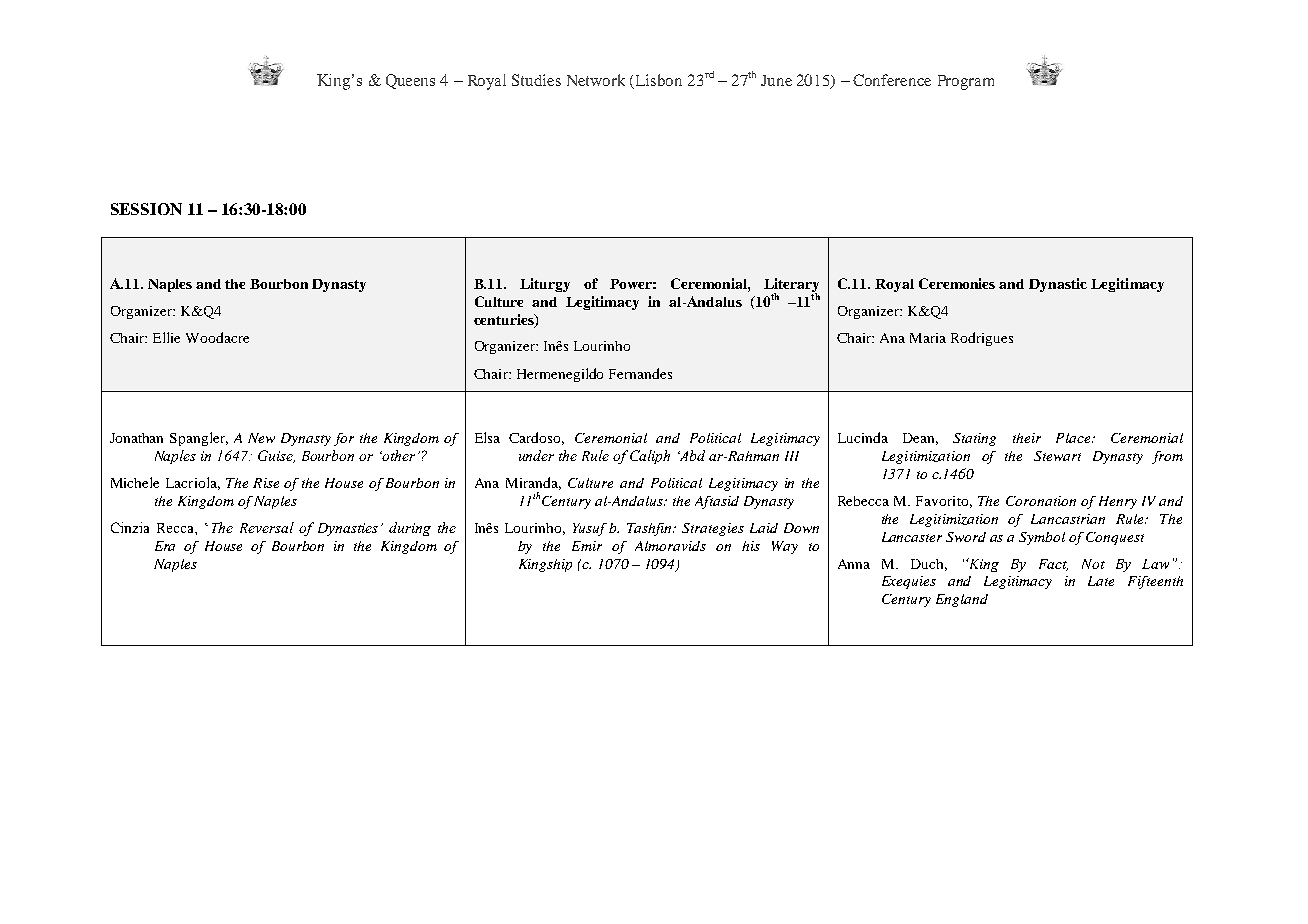 The height and width of the page is (924, 1308). What do you see at coordinates (966, 82) in the page?
I see `Program` at bounding box center [966, 82].
